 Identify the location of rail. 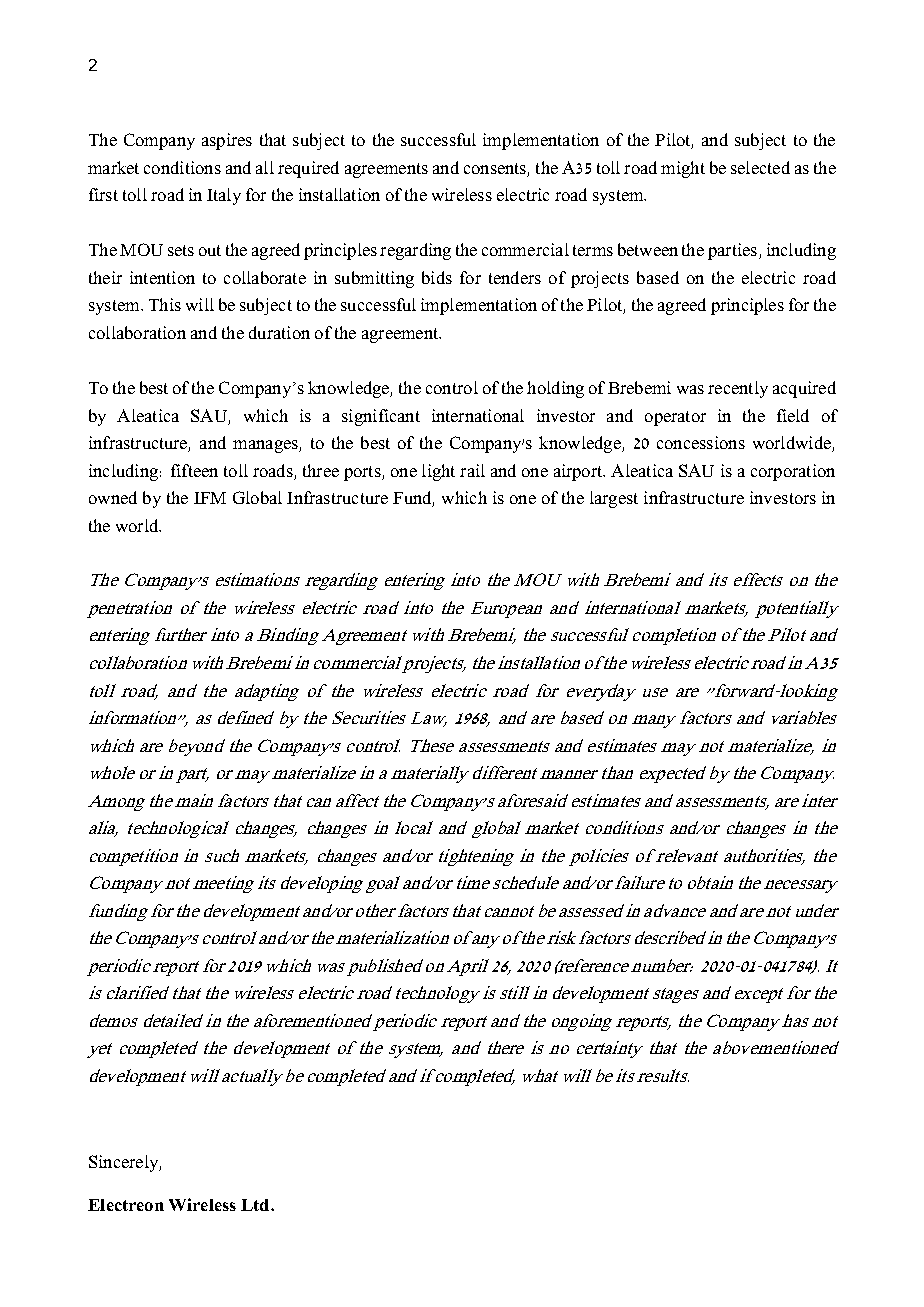
(472, 470).
